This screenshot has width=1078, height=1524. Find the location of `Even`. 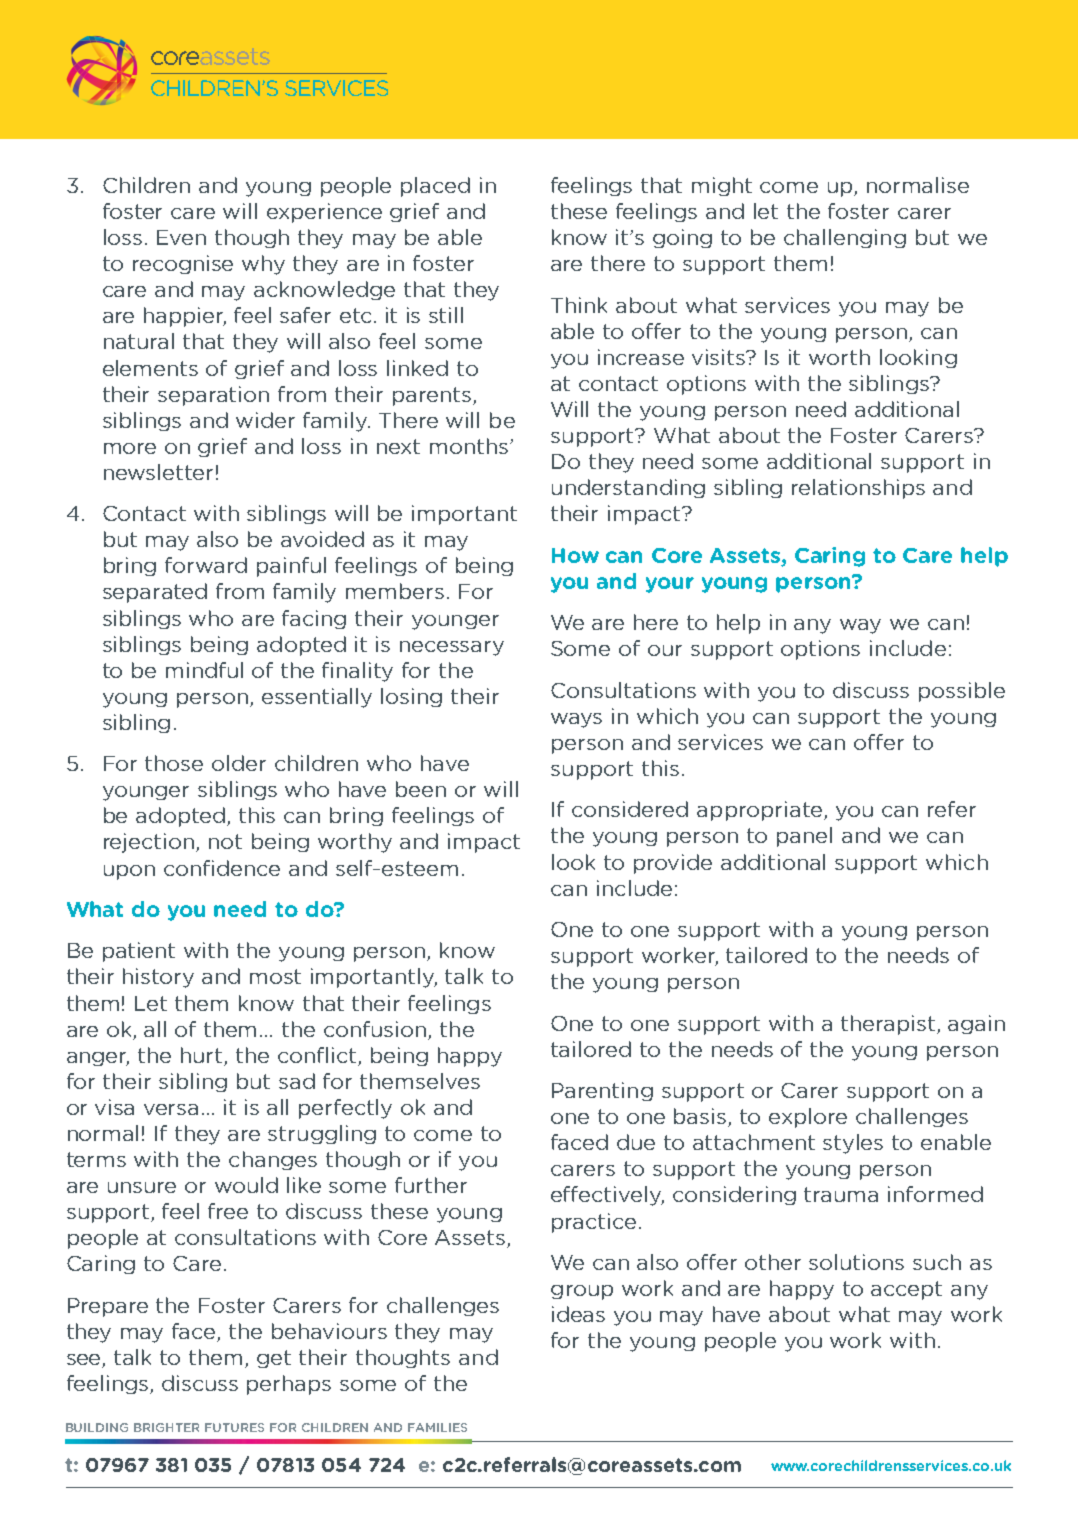

Even is located at coordinates (181, 237).
